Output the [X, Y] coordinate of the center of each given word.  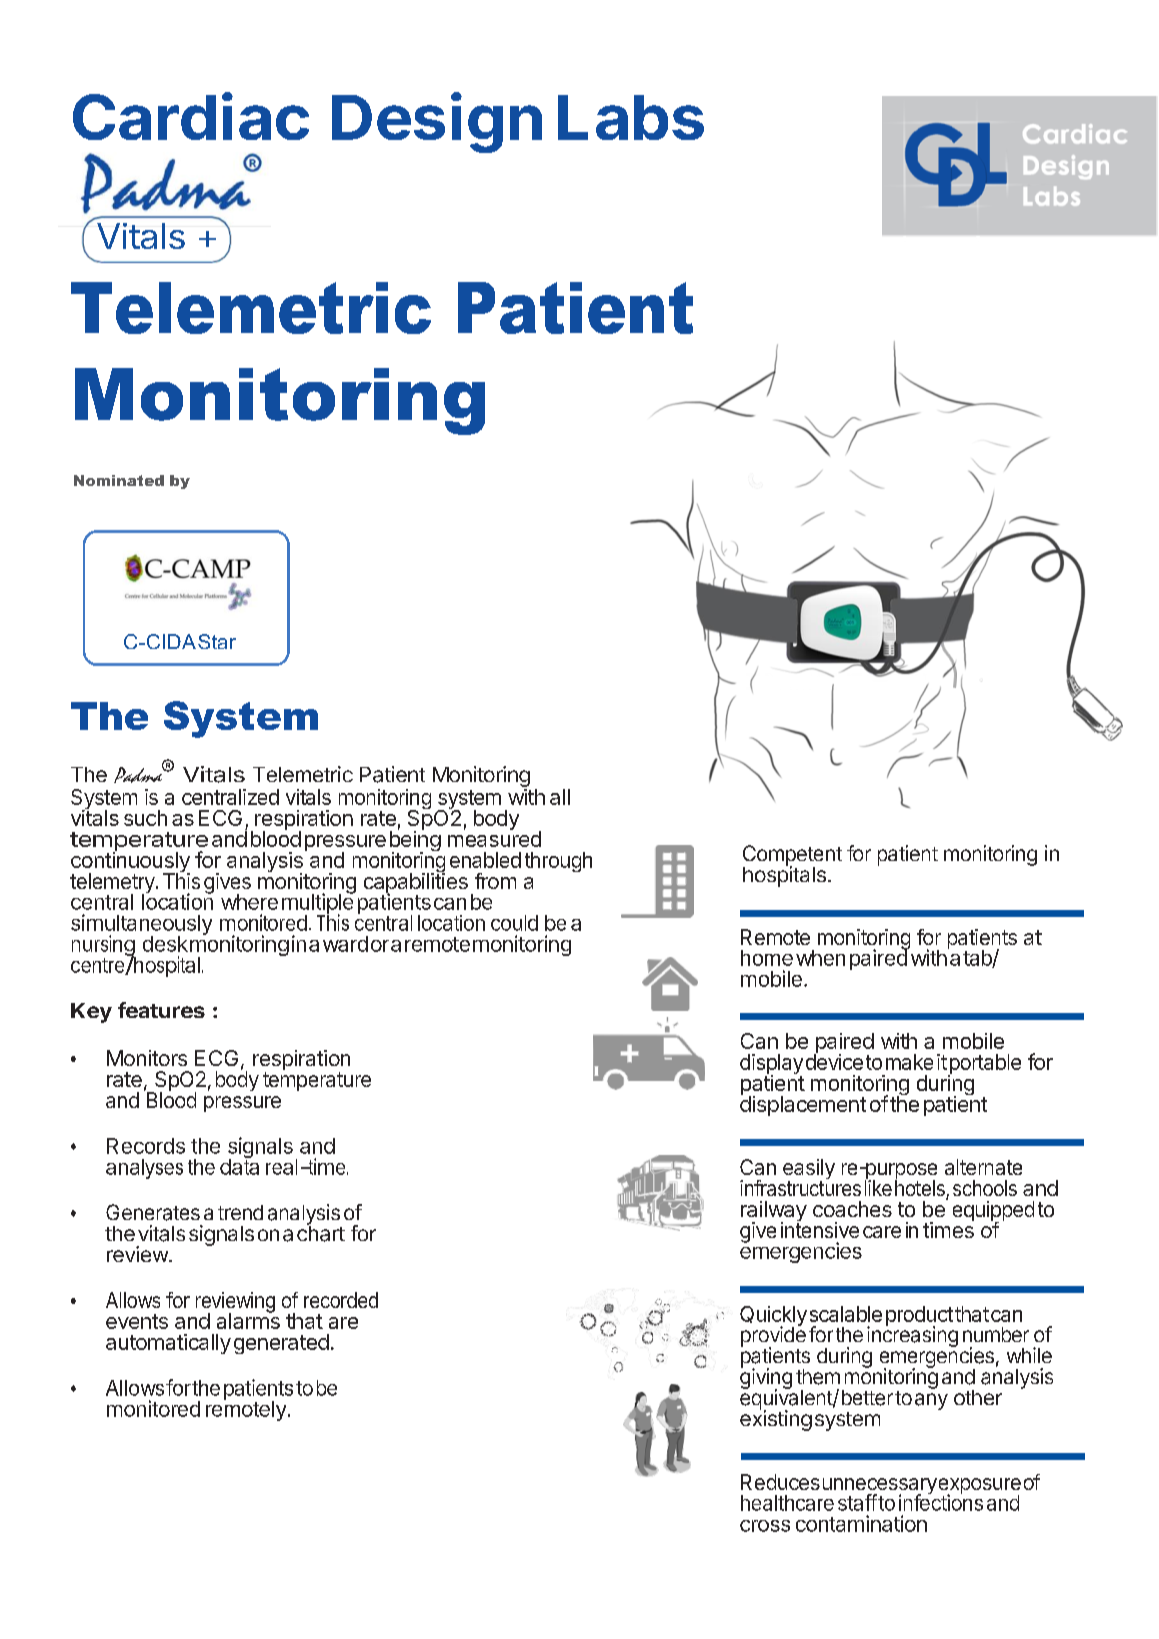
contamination [861, 1523]
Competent [792, 856]
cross [765, 1526]
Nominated [119, 480]
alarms [248, 1320]
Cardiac [191, 116]
